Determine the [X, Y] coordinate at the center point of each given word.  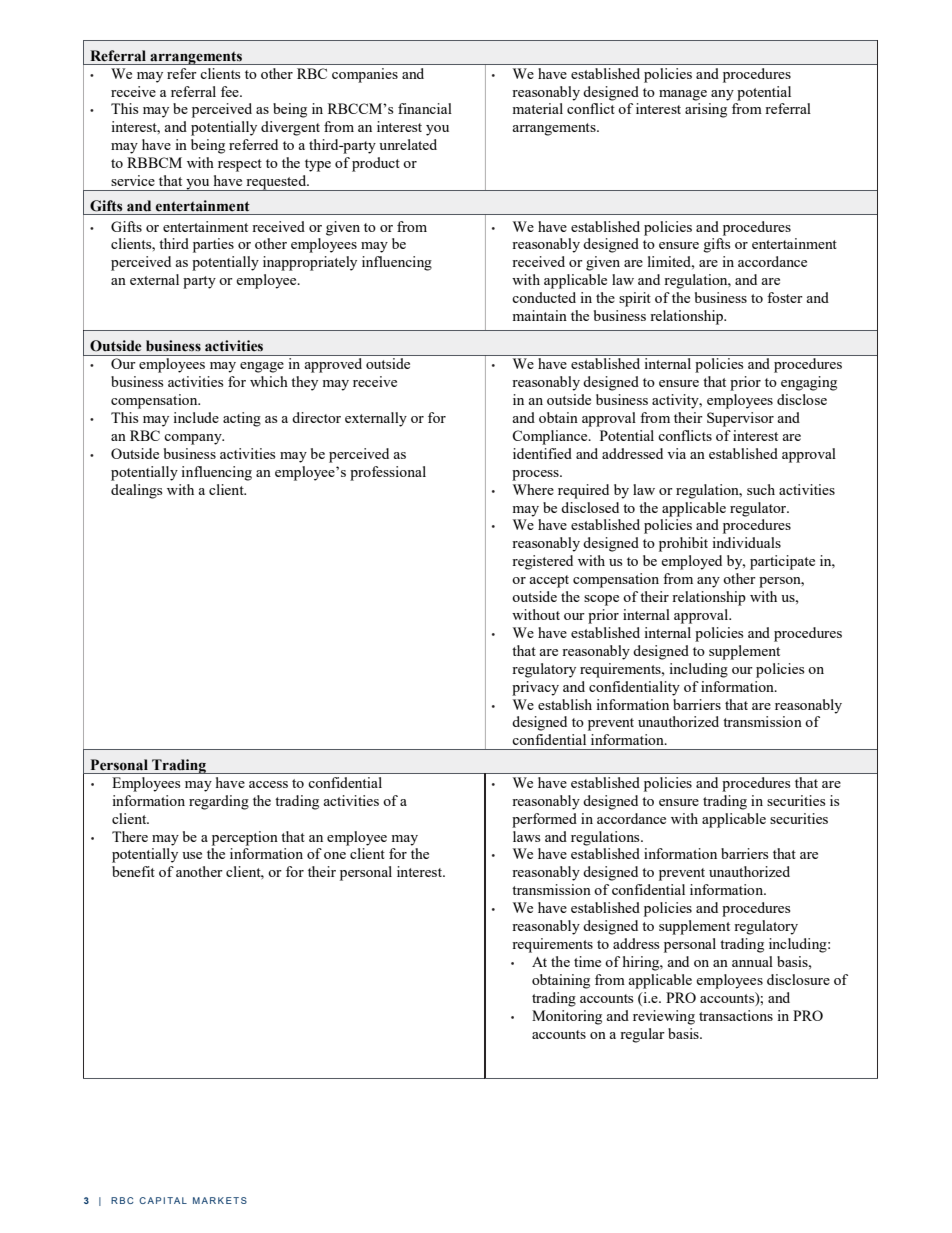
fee [231, 91]
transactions [736, 1015]
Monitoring [567, 1017]
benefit [133, 871]
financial [425, 108]
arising [706, 110]
